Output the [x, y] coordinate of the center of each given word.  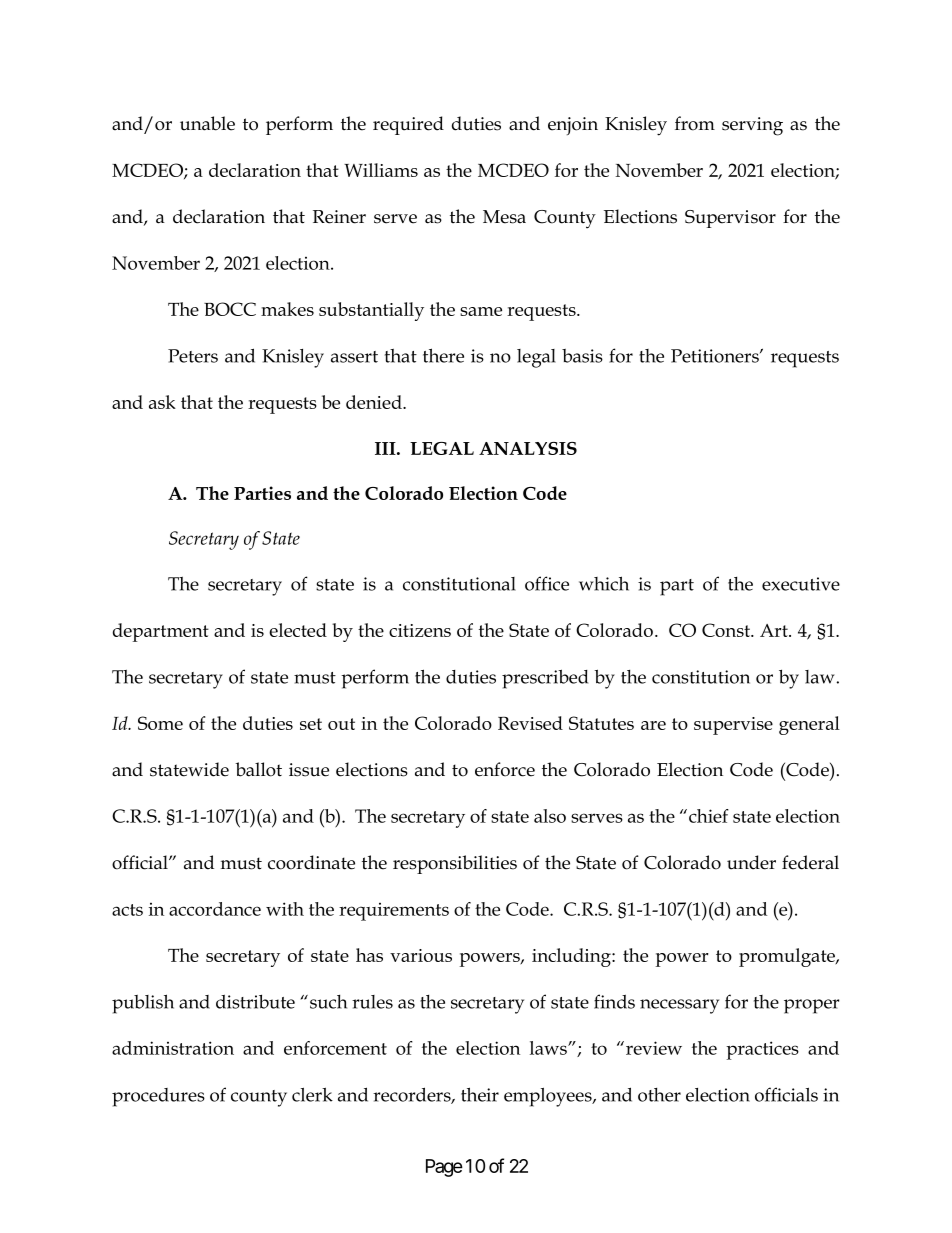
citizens [420, 630]
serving [752, 126]
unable [207, 123]
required [408, 125]
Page [444, 1168]
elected [298, 630]
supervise [733, 726]
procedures [158, 1097]
